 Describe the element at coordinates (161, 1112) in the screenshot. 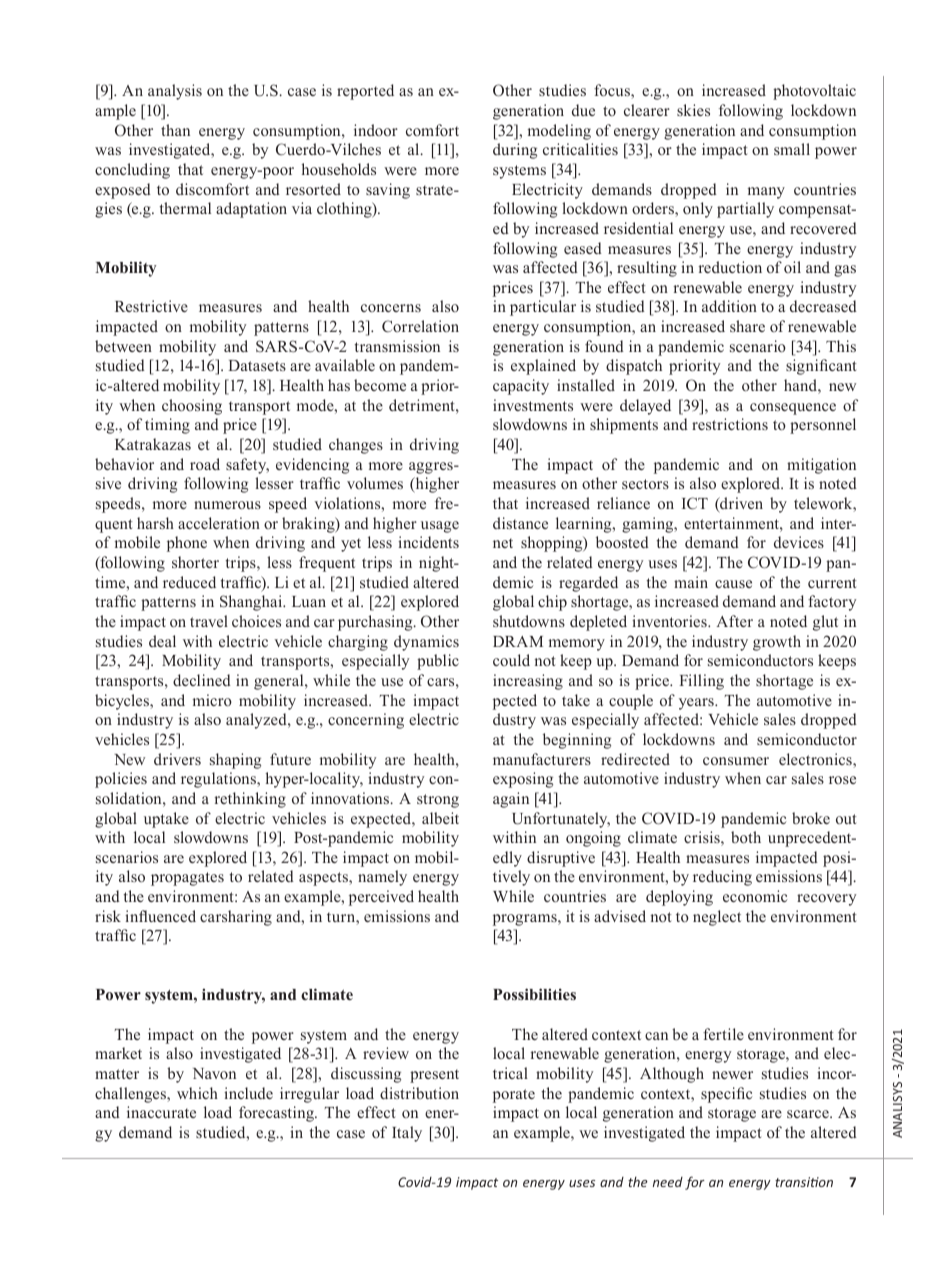

I see `inaccurate` at that location.
